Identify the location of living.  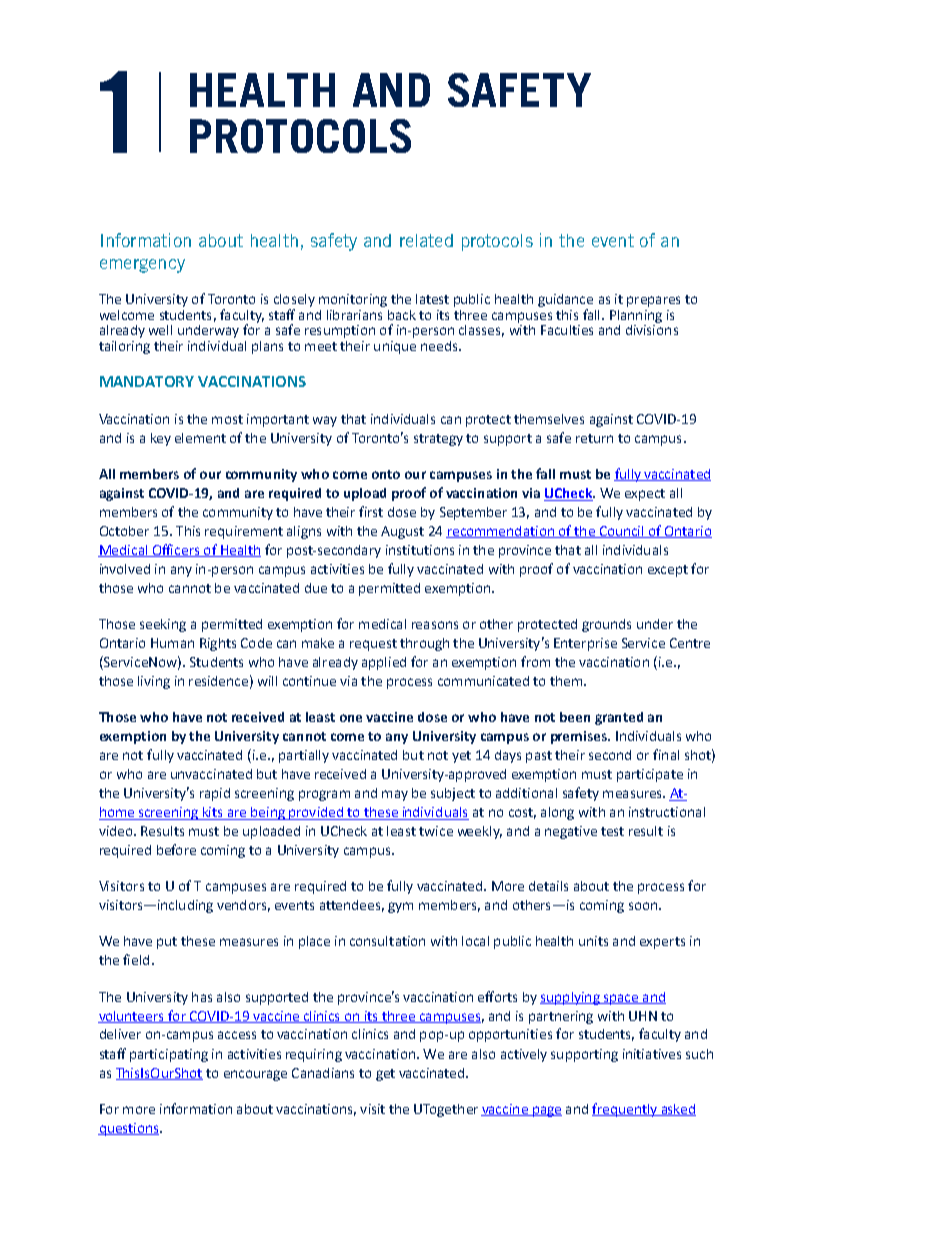
(154, 682).
